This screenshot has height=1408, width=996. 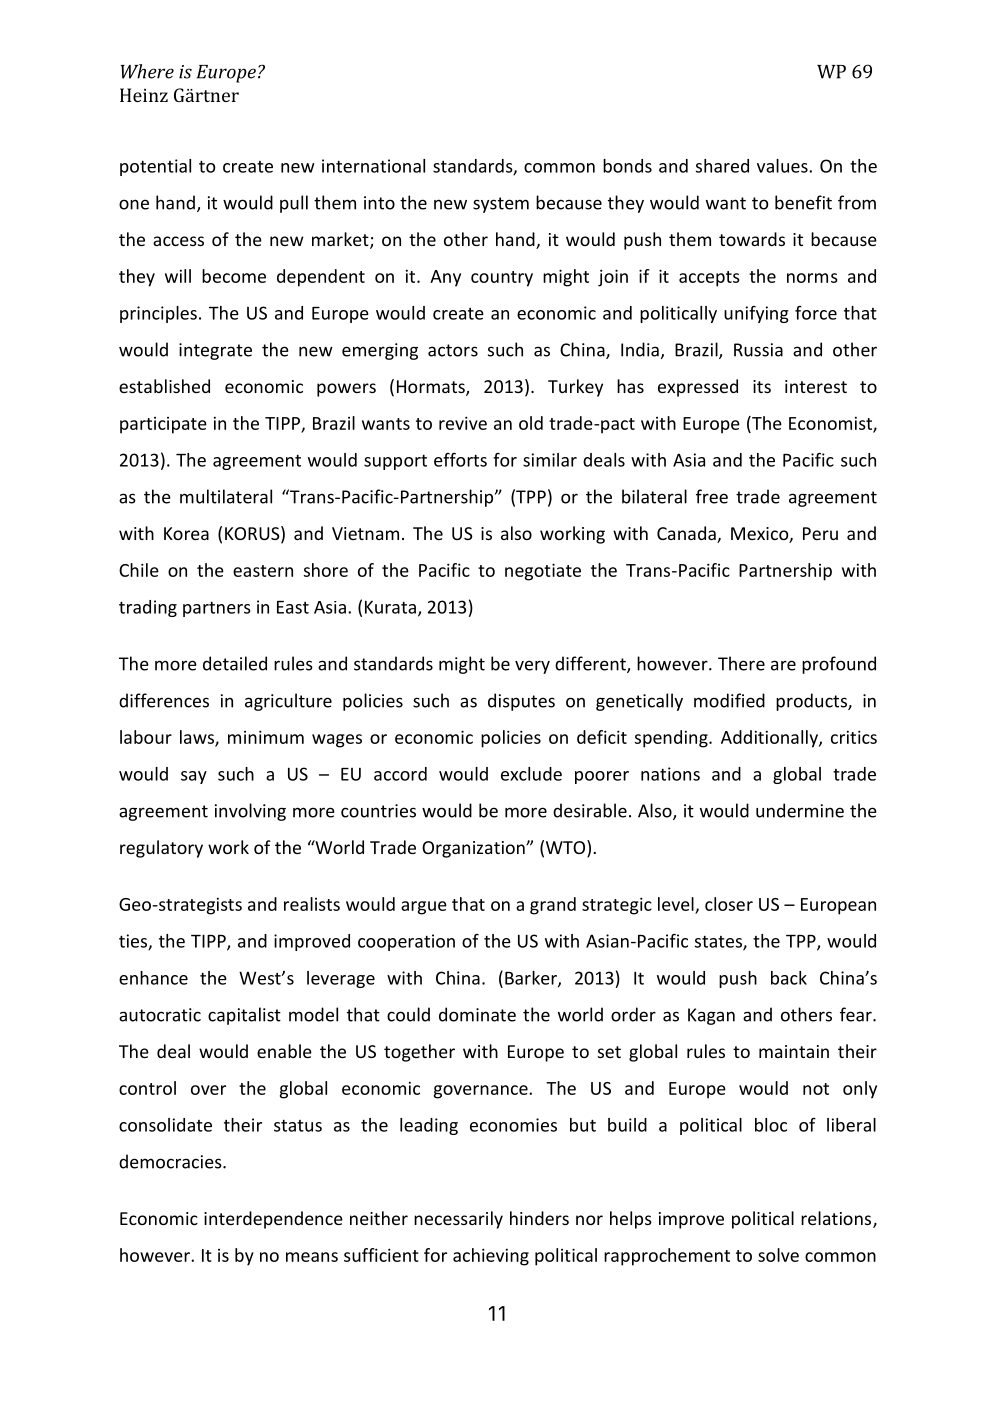 What do you see at coordinates (153, 978) in the screenshot?
I see `enhance` at bounding box center [153, 978].
